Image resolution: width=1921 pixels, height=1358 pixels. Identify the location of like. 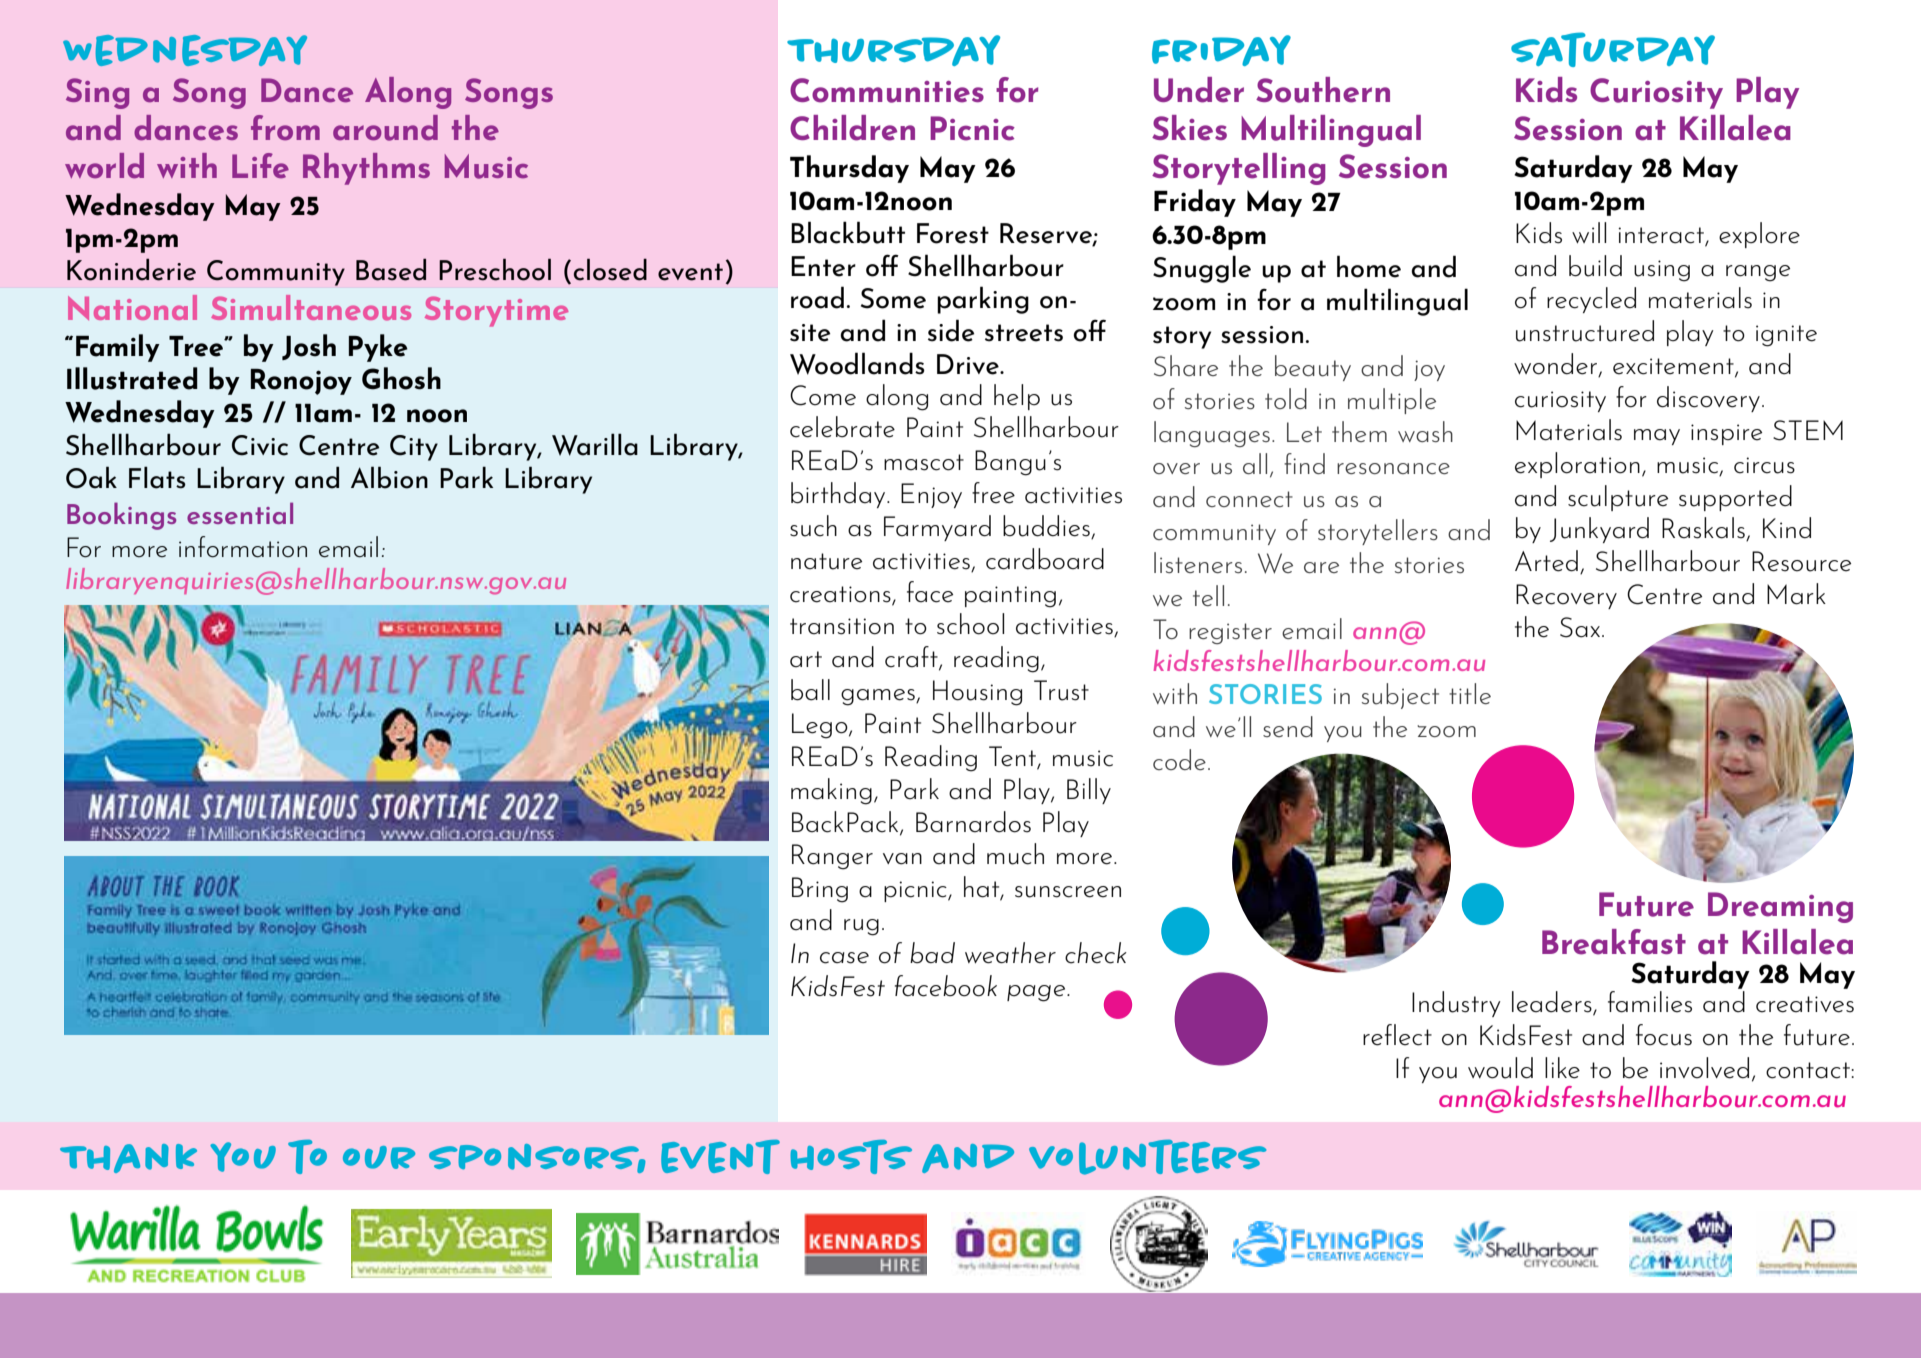
(1562, 1068).
